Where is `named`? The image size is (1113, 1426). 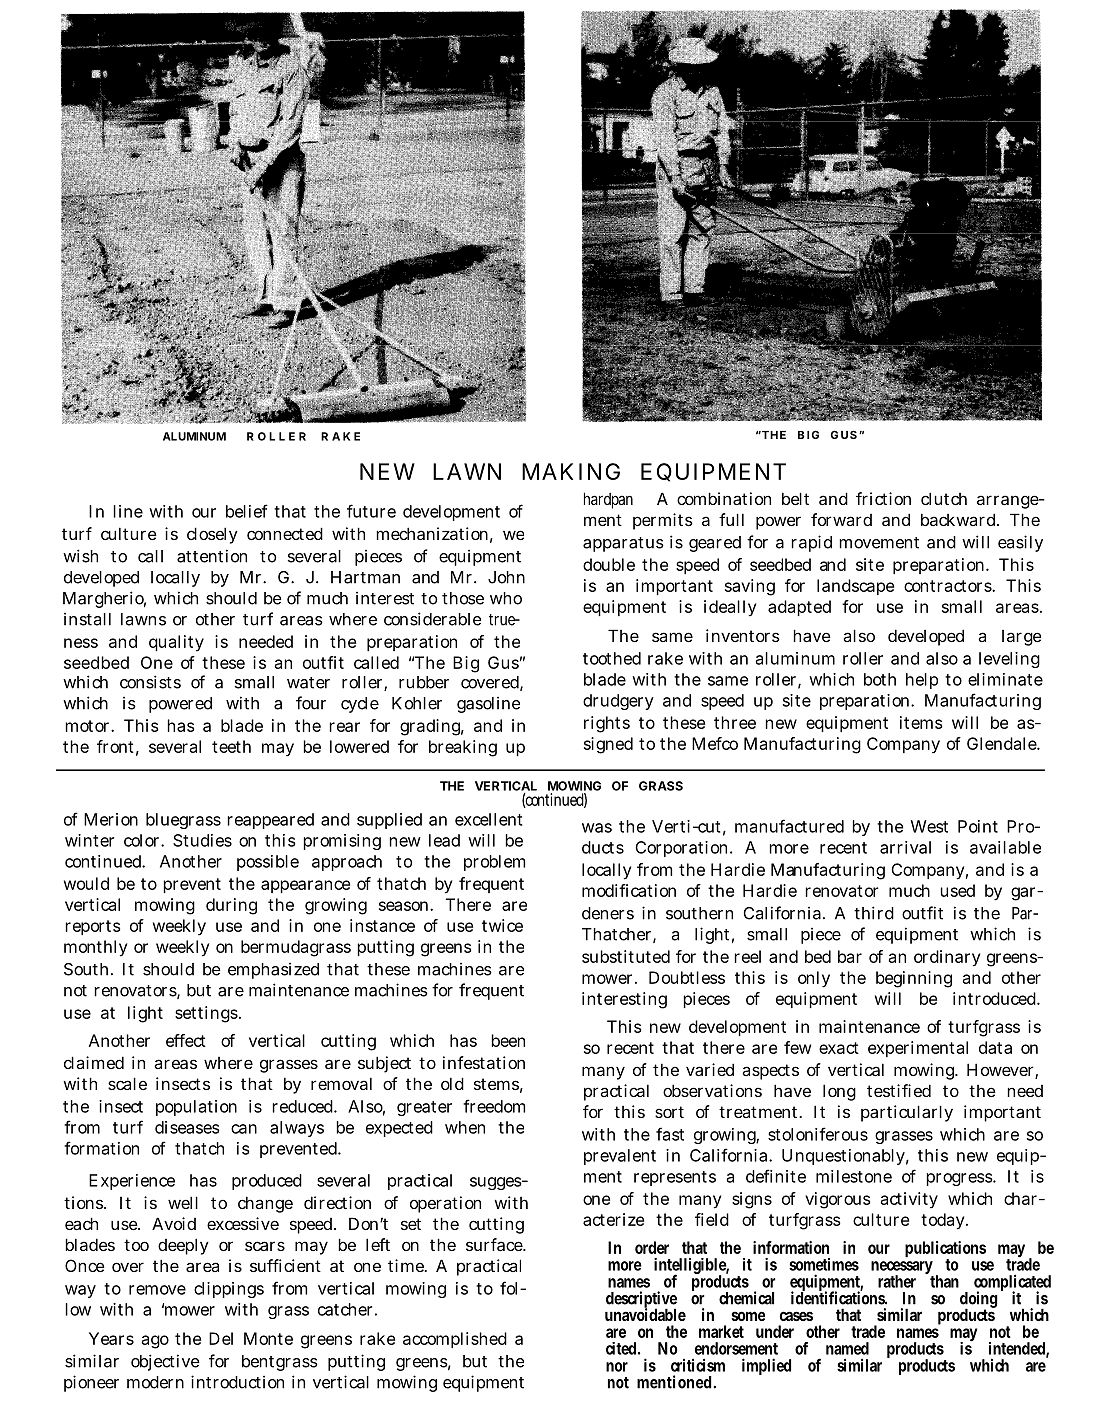 named is located at coordinates (847, 1348).
